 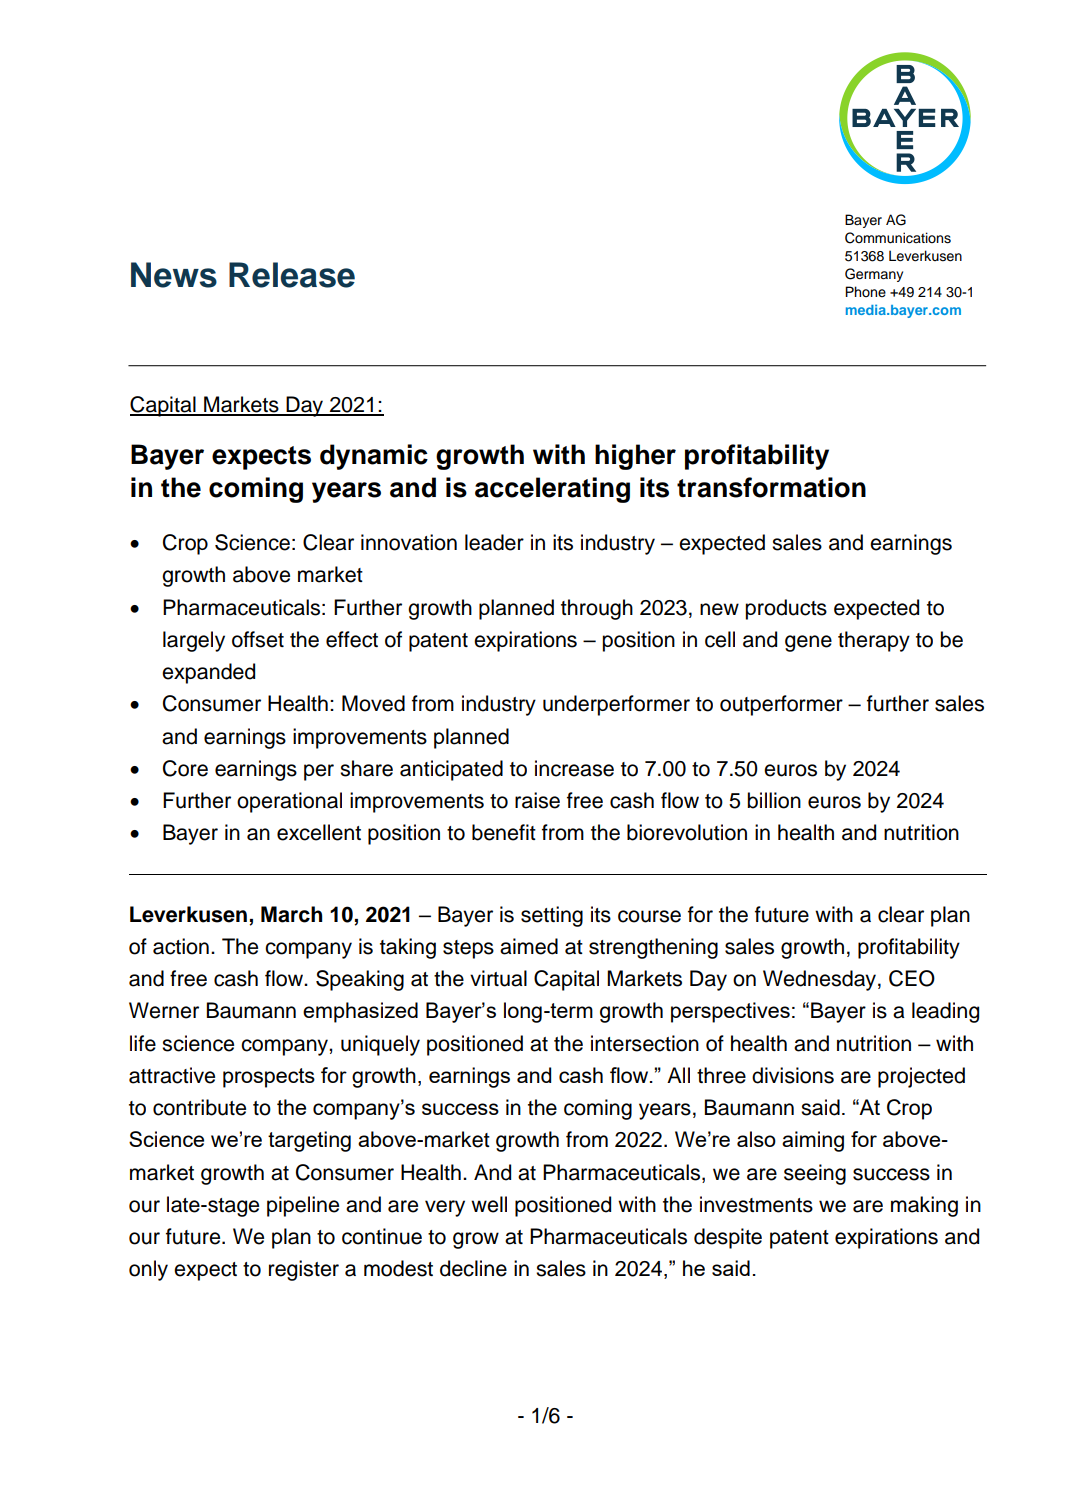 I want to click on products, so click(x=786, y=609).
